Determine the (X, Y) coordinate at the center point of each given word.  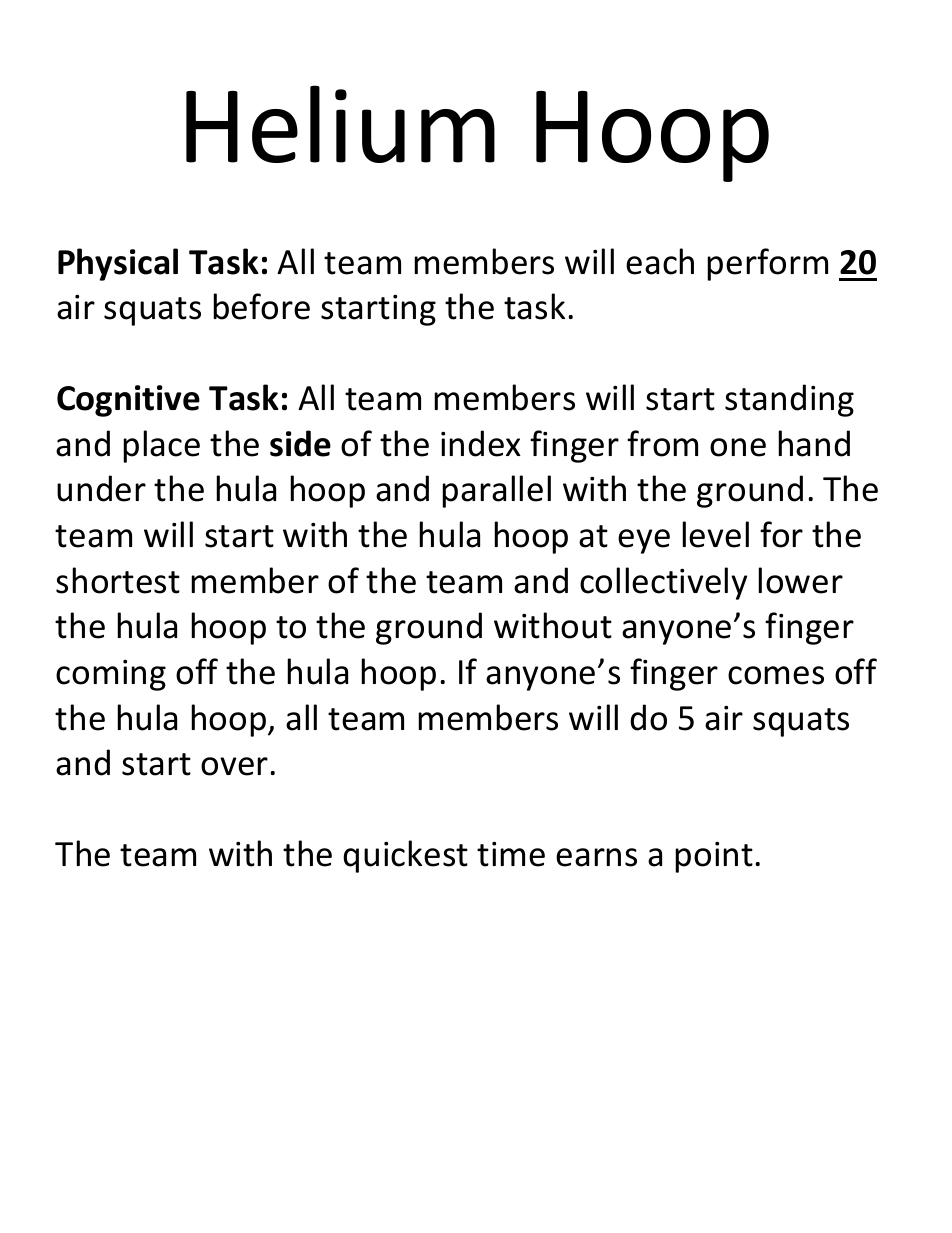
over (236, 766)
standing (789, 400)
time (511, 854)
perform (767, 264)
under (101, 488)
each (660, 261)
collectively (663, 583)
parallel (496, 491)
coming (111, 675)
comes (776, 675)
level (715, 534)
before (261, 306)
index (481, 443)
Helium (340, 124)
